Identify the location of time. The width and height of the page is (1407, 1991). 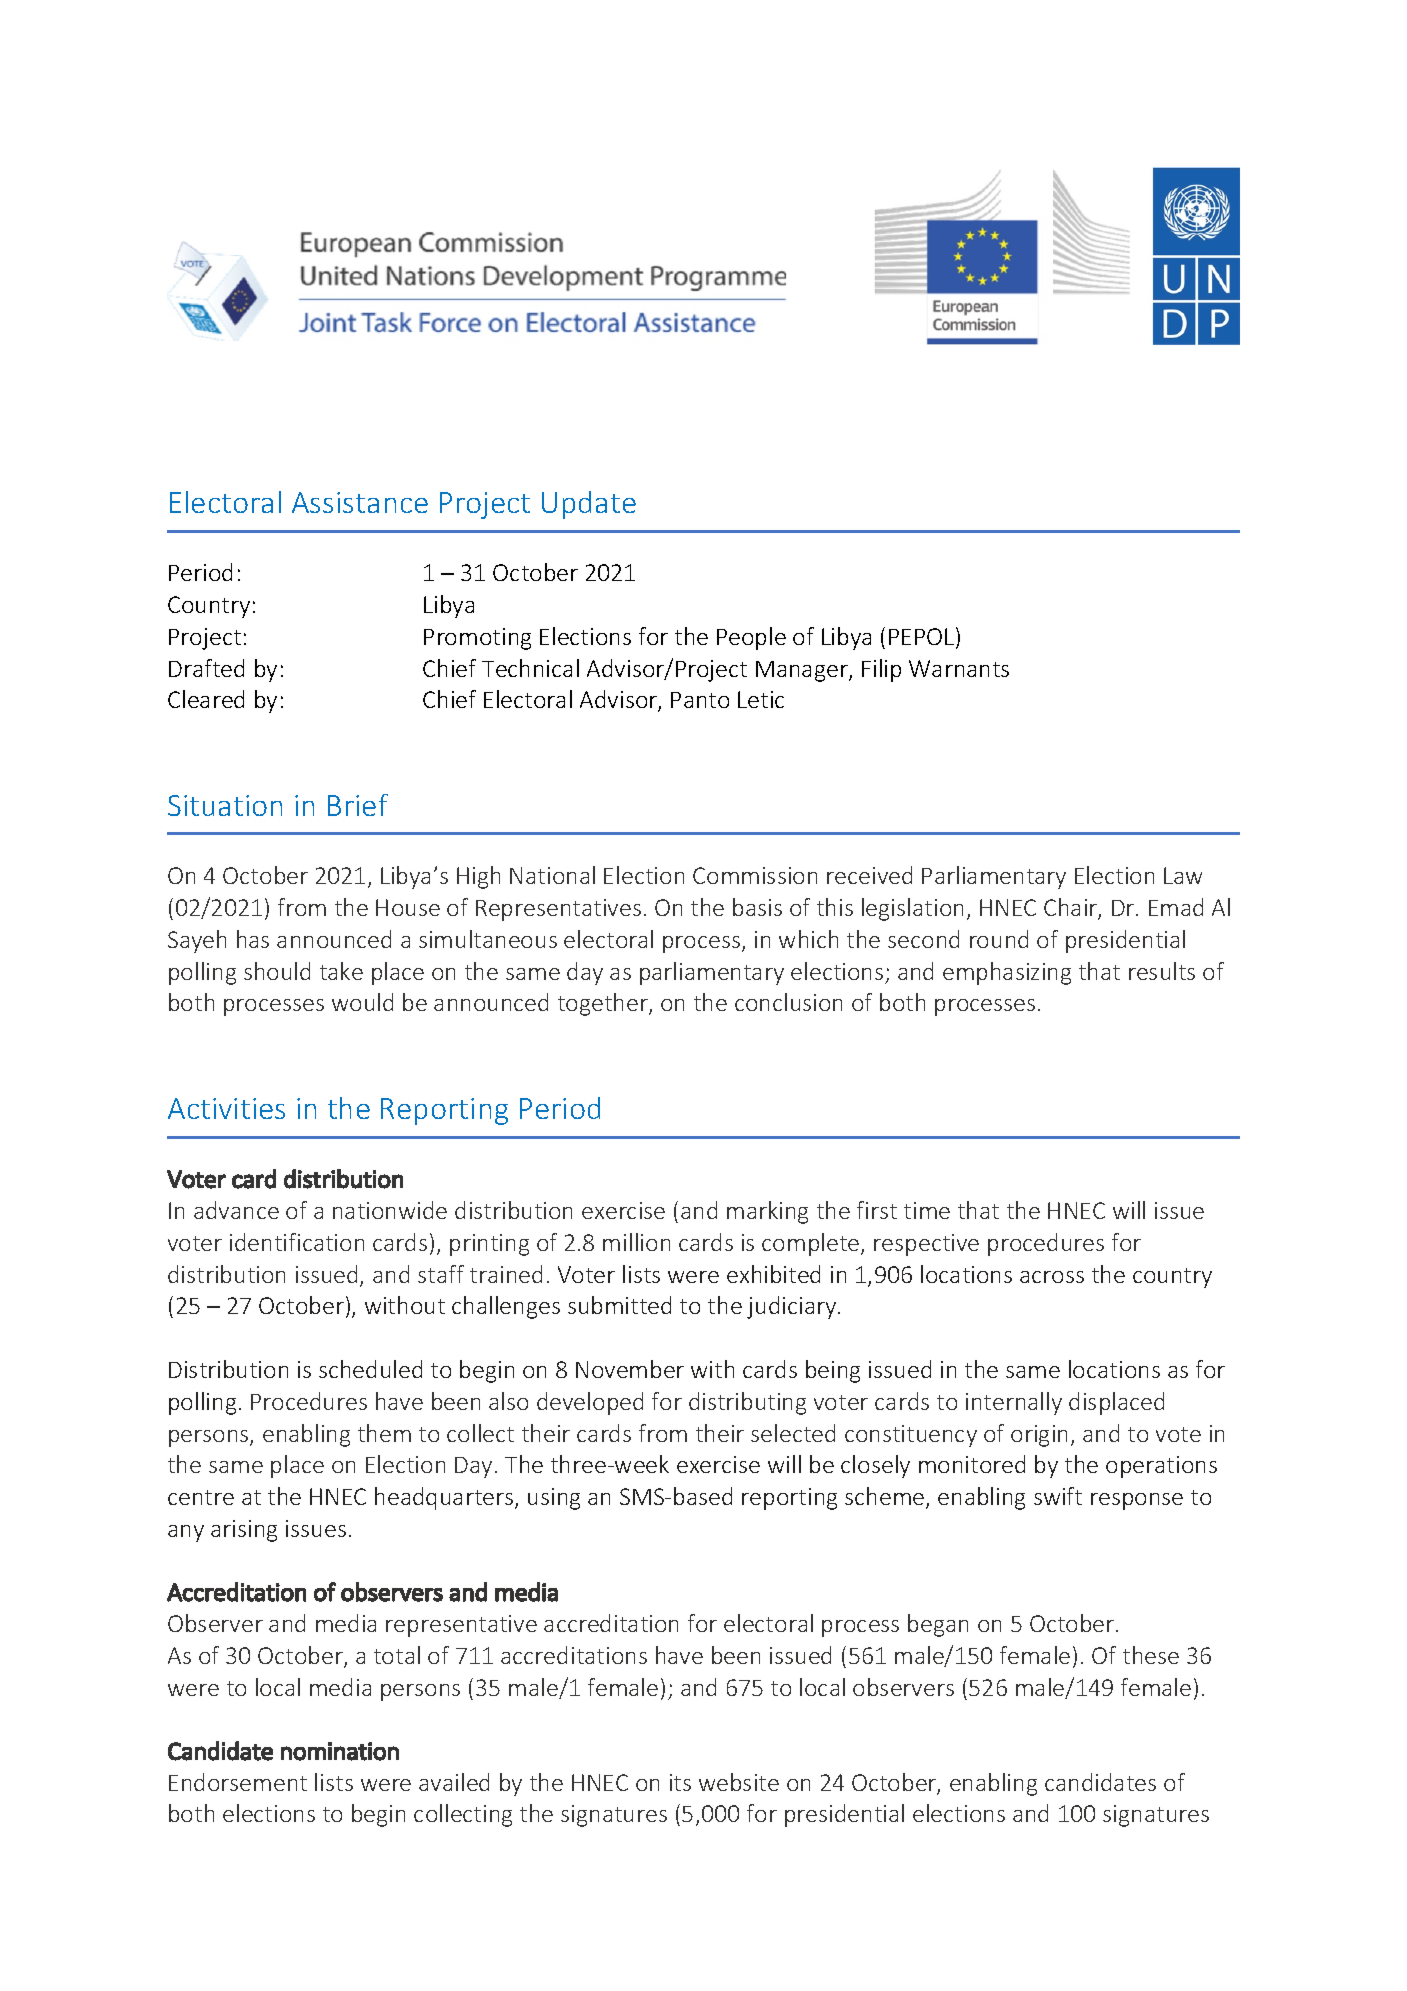
(927, 1210).
